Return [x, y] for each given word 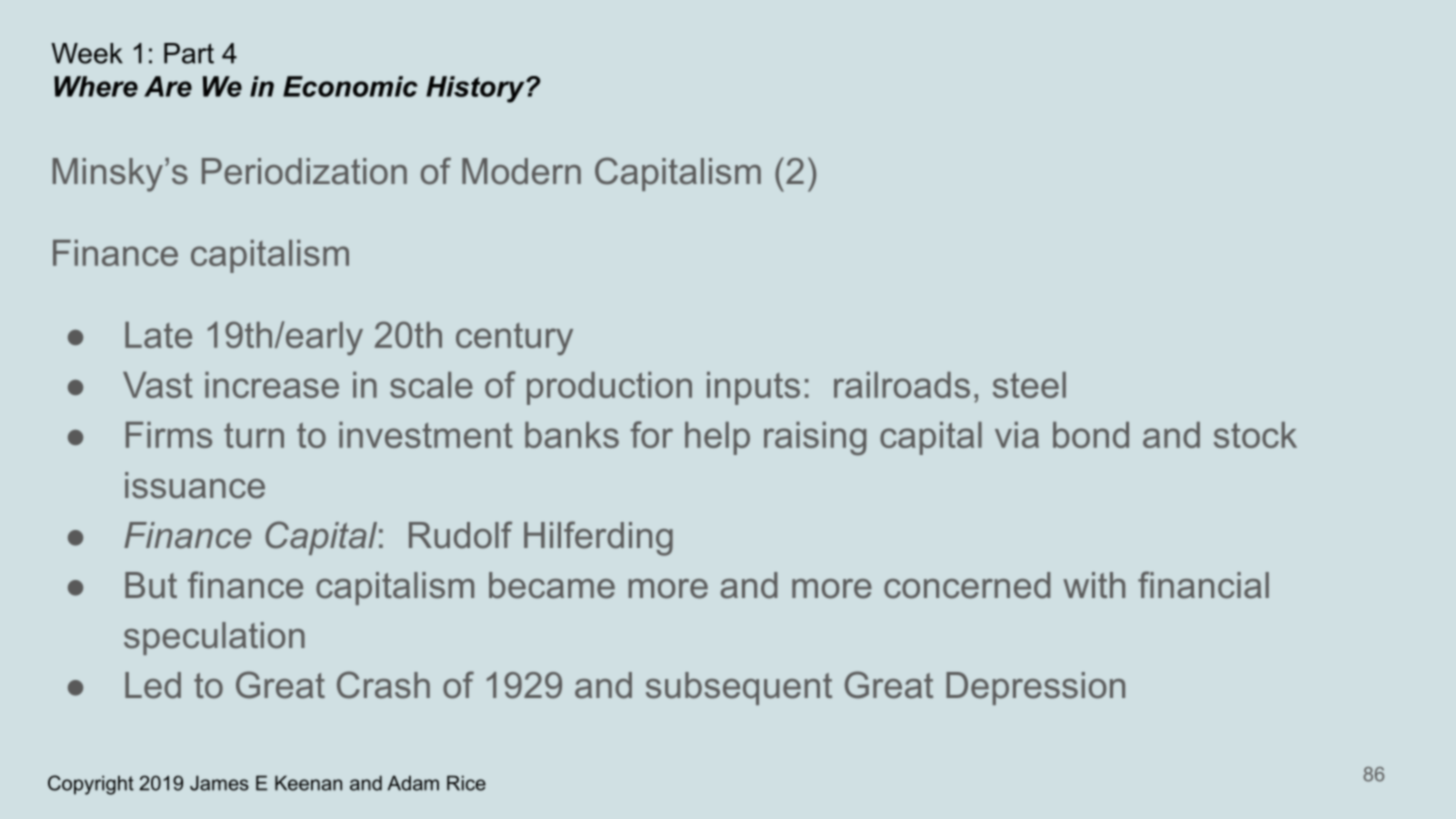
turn [254, 435]
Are [168, 86]
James [219, 783]
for [651, 434]
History [476, 89]
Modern [521, 171]
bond [1091, 435]
